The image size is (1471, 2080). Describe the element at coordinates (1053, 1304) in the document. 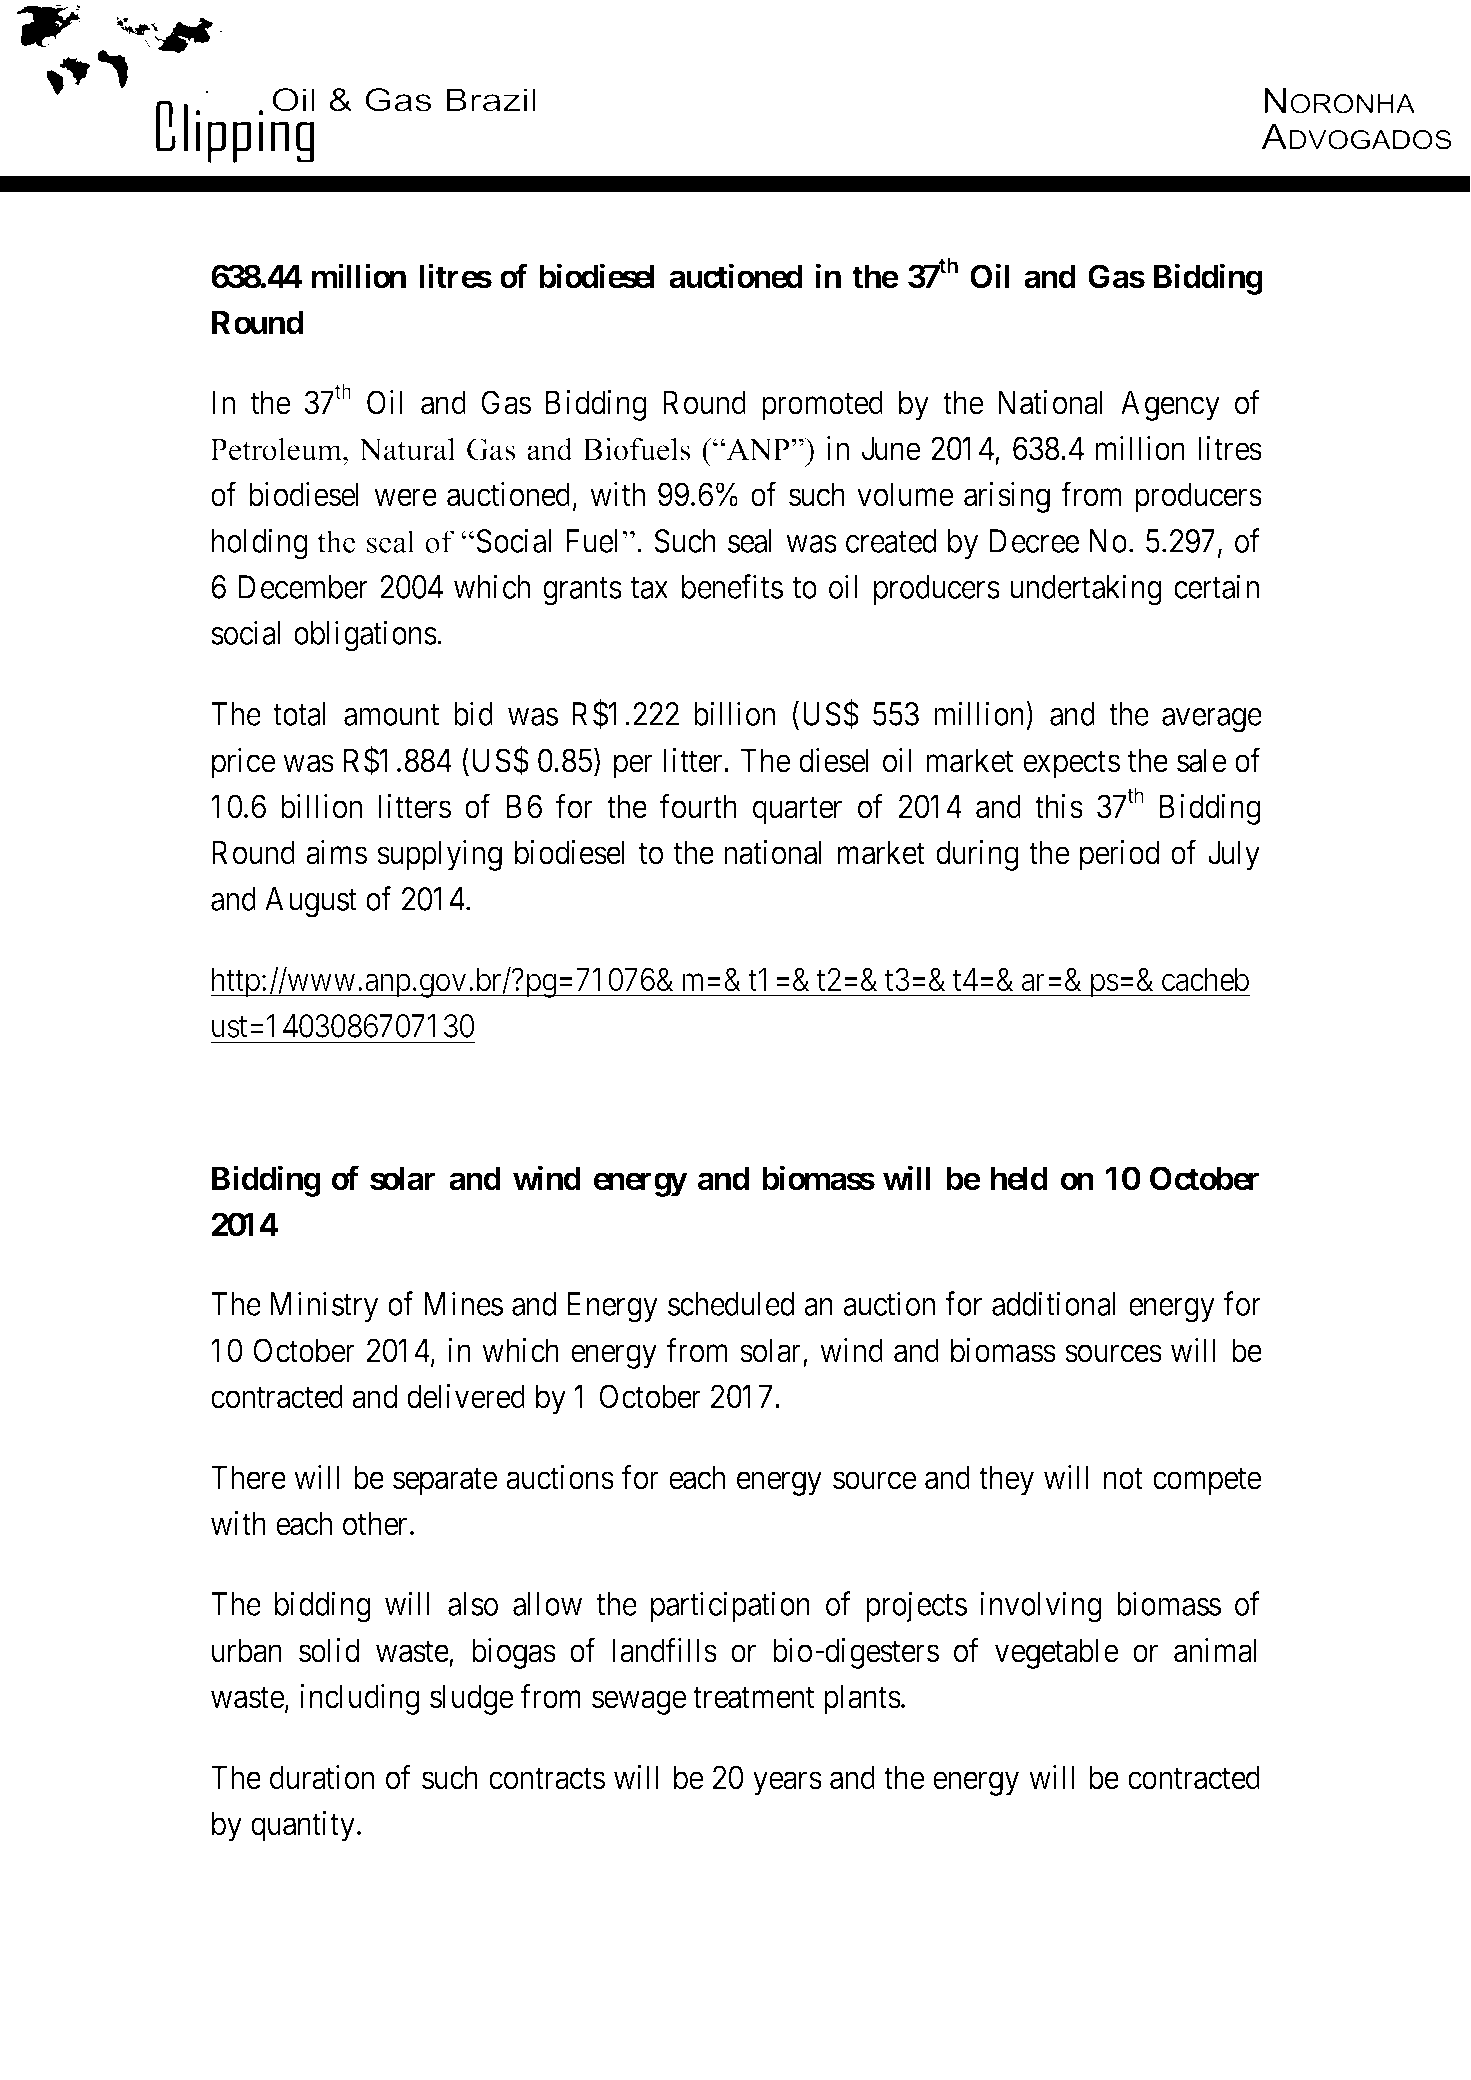

I see `additional` at that location.
